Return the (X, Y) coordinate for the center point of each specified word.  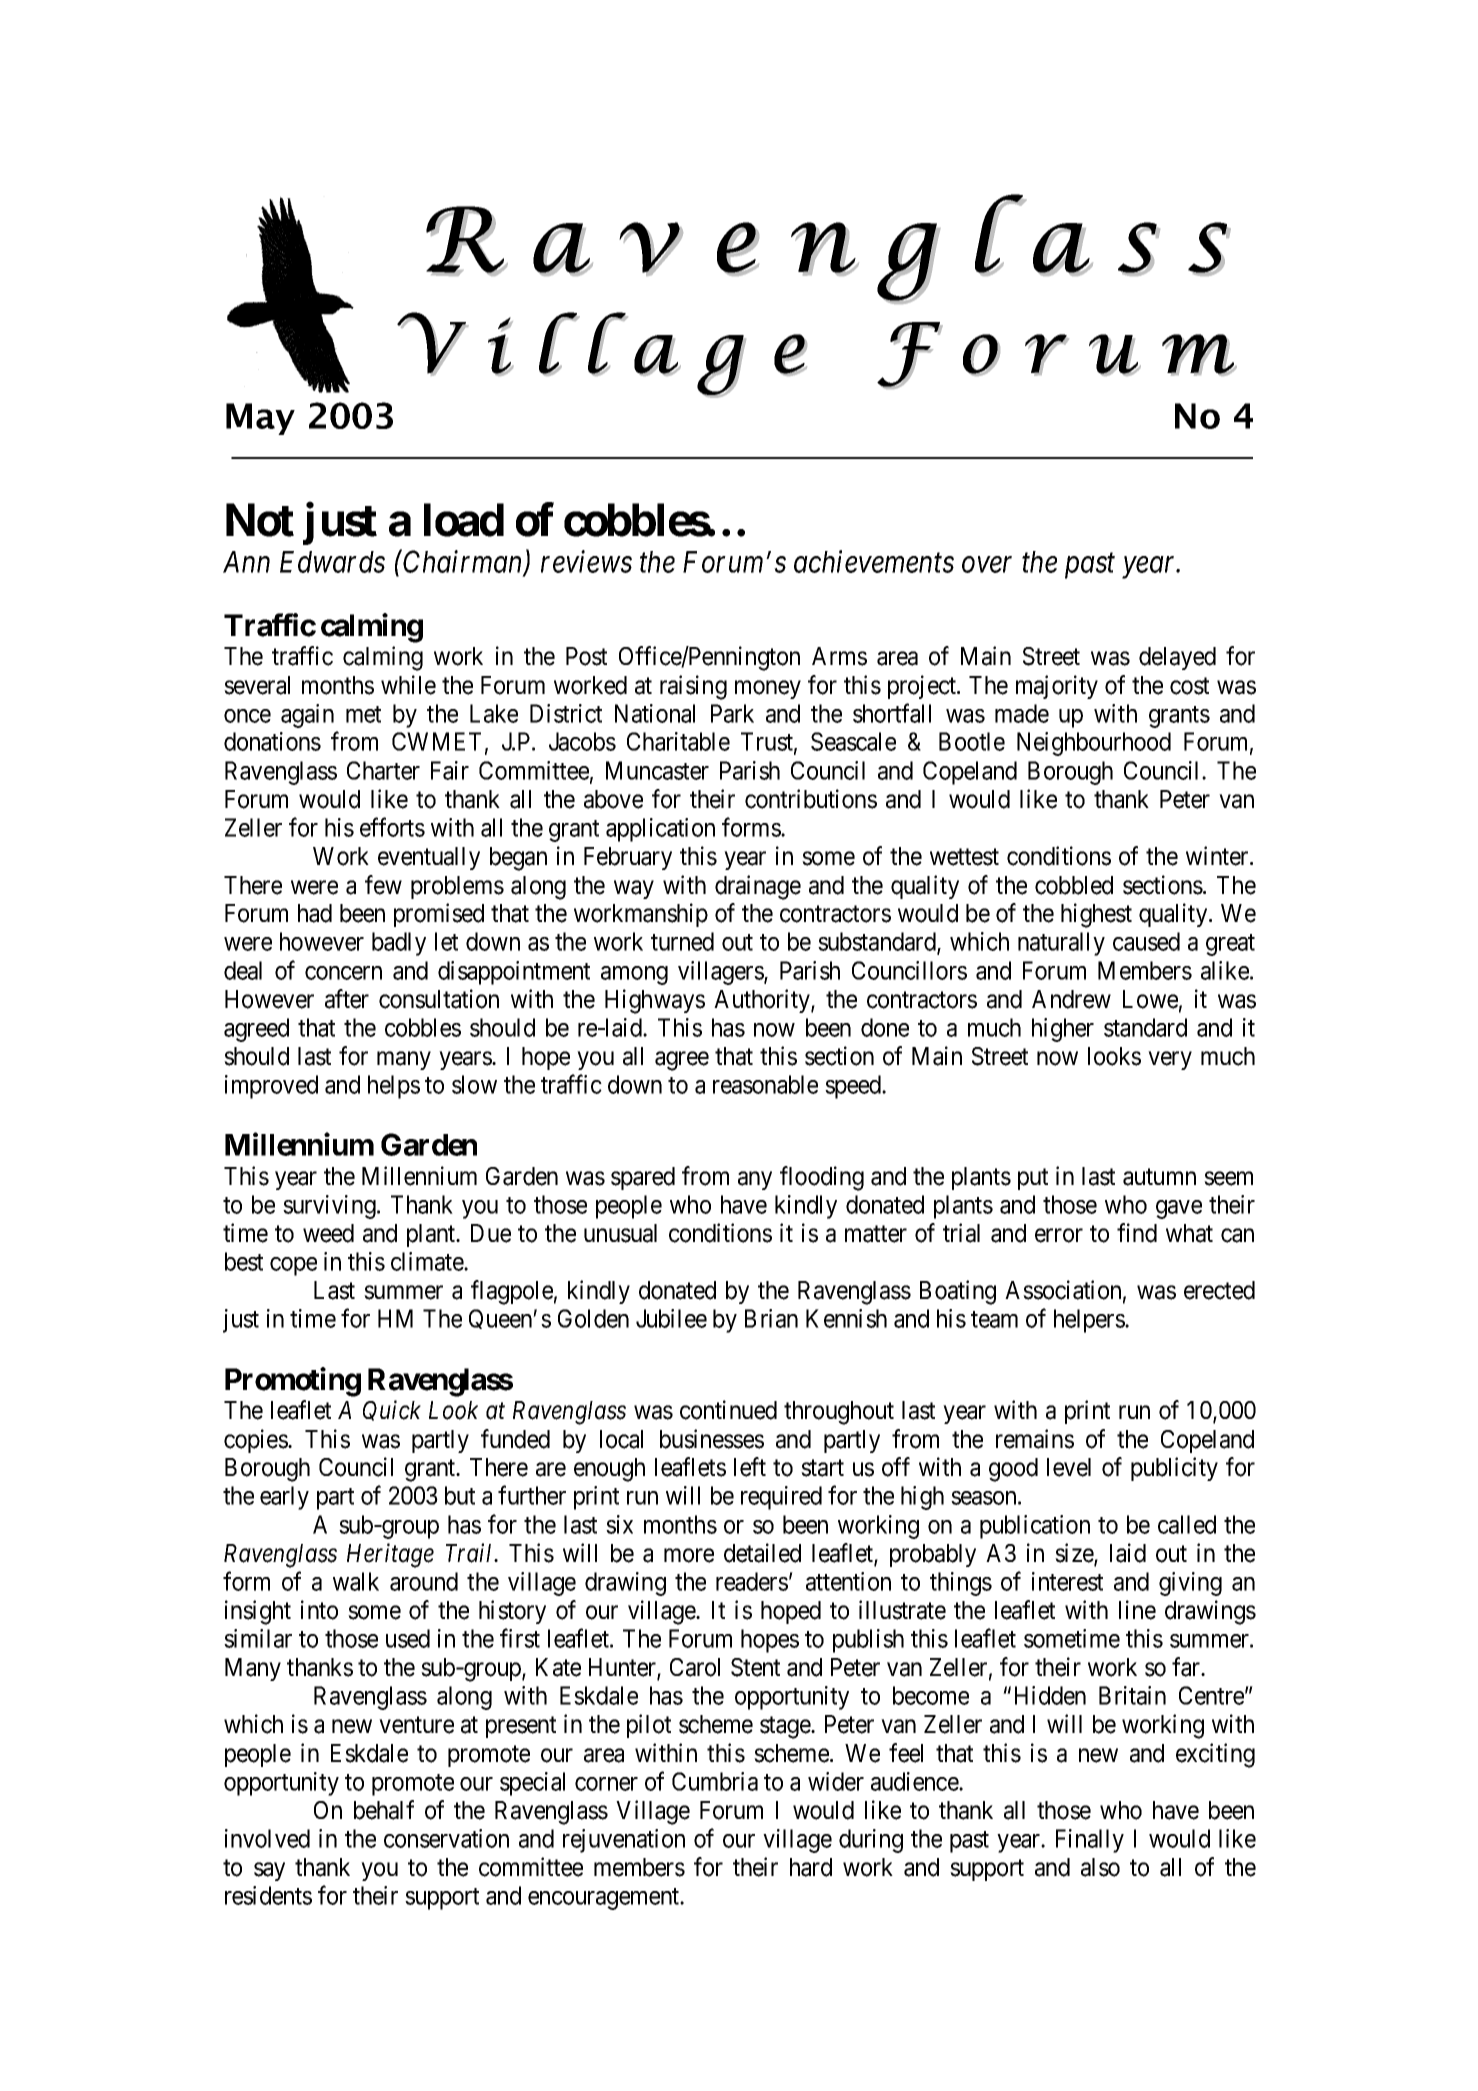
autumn (1159, 1177)
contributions (811, 799)
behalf (384, 1810)
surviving (330, 1207)
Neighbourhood (1094, 744)
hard (811, 1867)
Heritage (390, 1555)
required (781, 1498)
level (1069, 1467)
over (987, 565)
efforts (392, 827)
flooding (822, 1178)
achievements (874, 561)
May (260, 419)
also (1100, 1867)
